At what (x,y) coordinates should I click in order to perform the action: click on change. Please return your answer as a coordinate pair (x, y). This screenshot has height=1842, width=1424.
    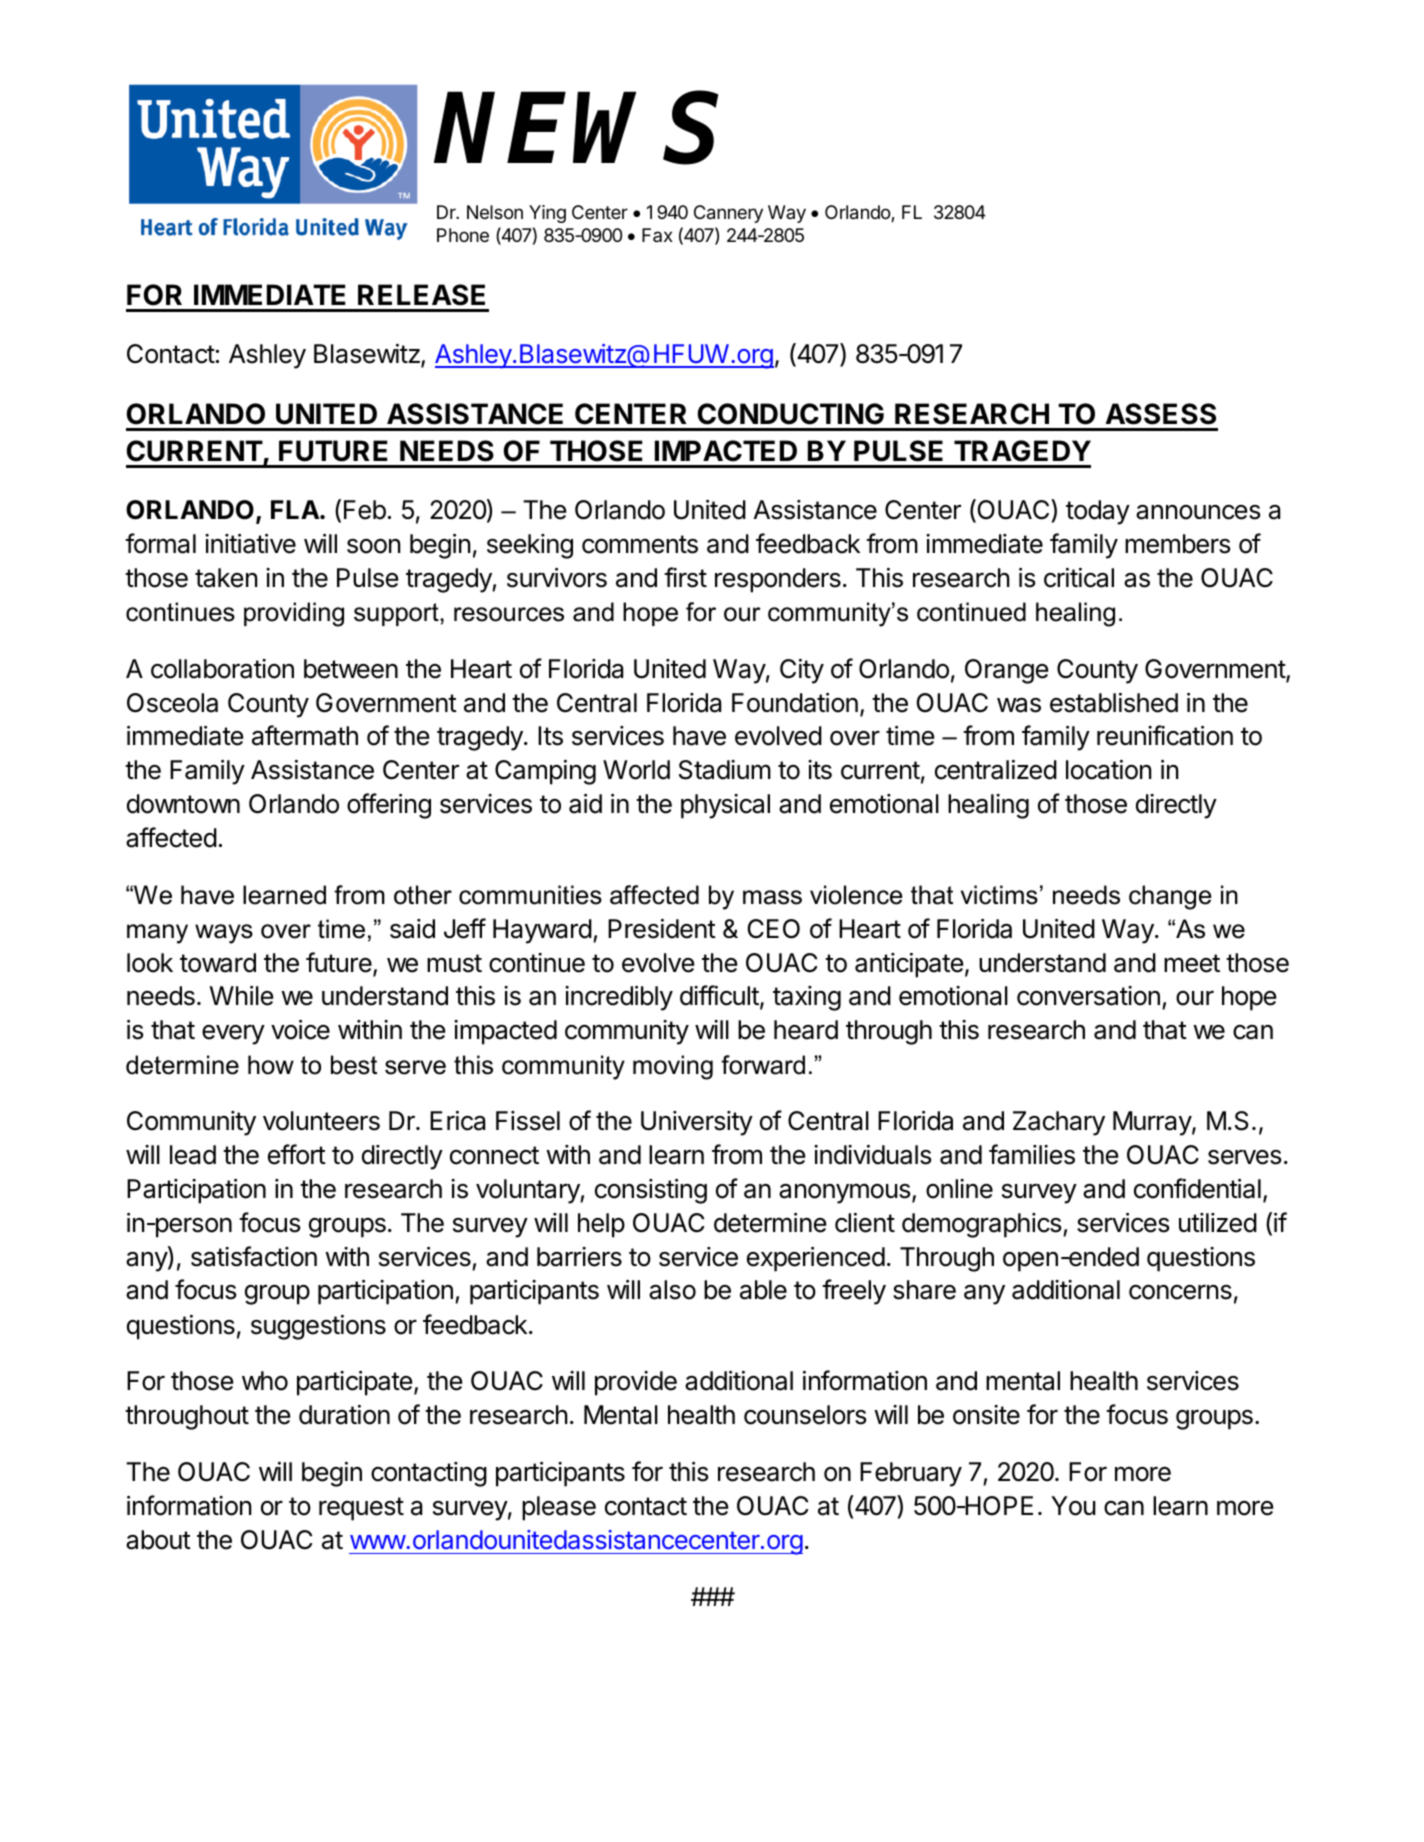
    Looking at the image, I should click on (1170, 897).
